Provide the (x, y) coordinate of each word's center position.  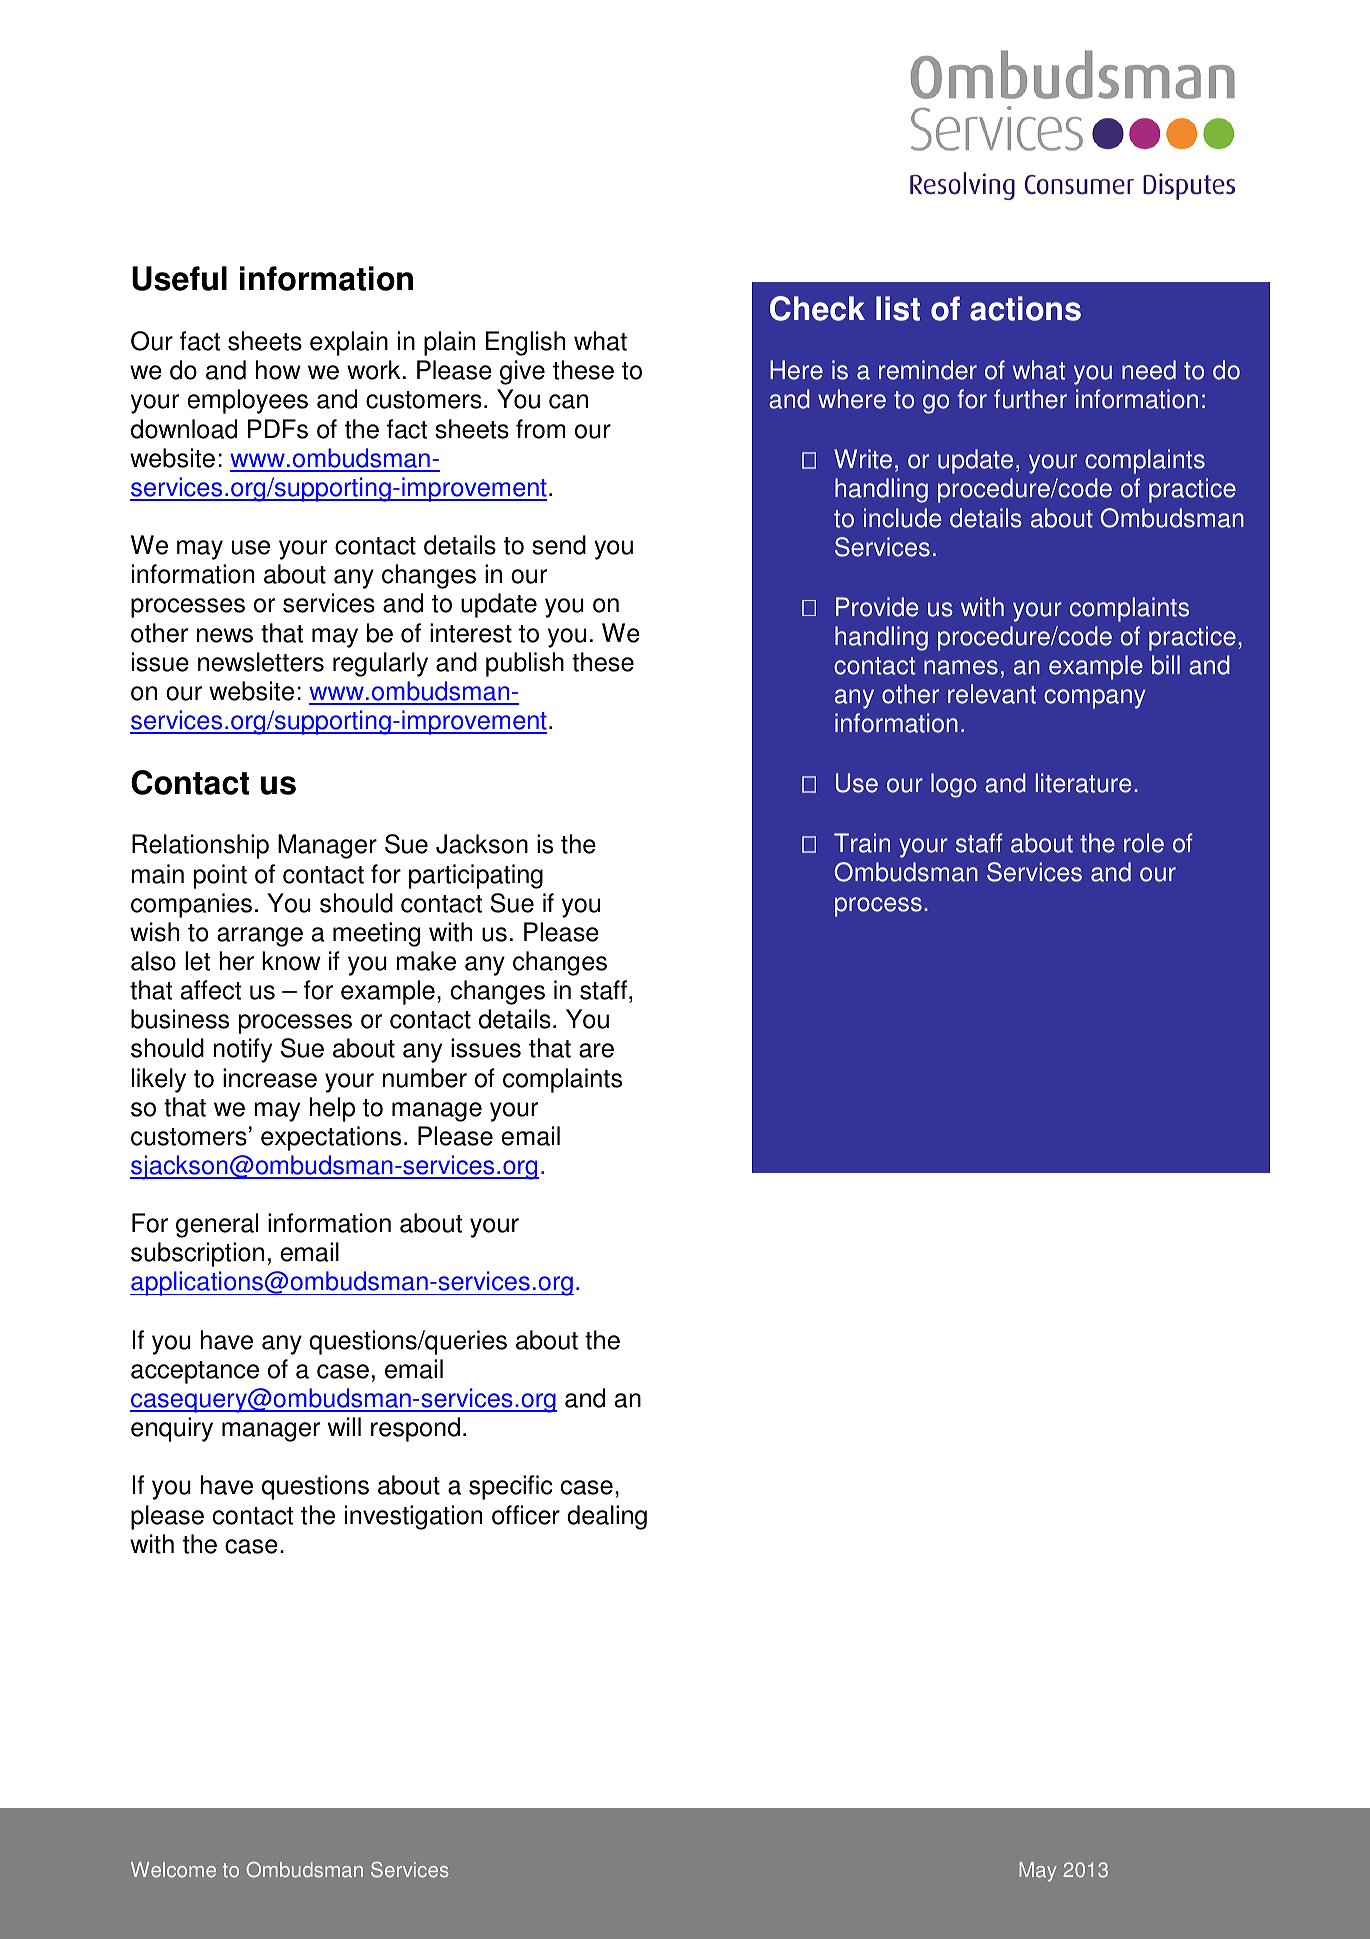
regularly (380, 664)
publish (525, 664)
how (278, 370)
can (568, 401)
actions (1025, 308)
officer (526, 1515)
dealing (607, 1517)
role (1144, 843)
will (344, 1426)
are (596, 1050)
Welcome (173, 1870)
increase (270, 1078)
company (1095, 699)
